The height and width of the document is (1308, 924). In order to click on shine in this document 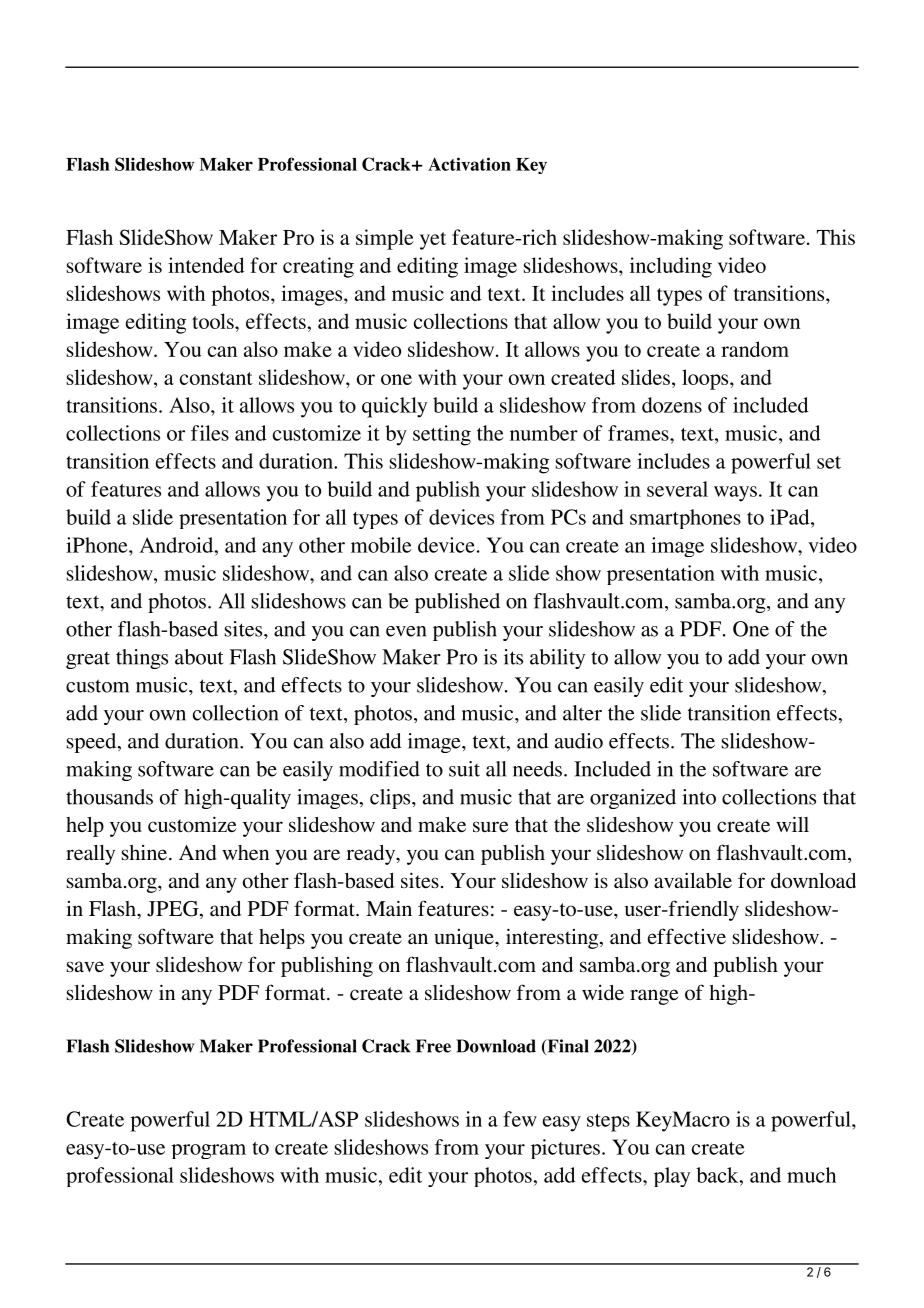, I will do `click(144, 852)`.
